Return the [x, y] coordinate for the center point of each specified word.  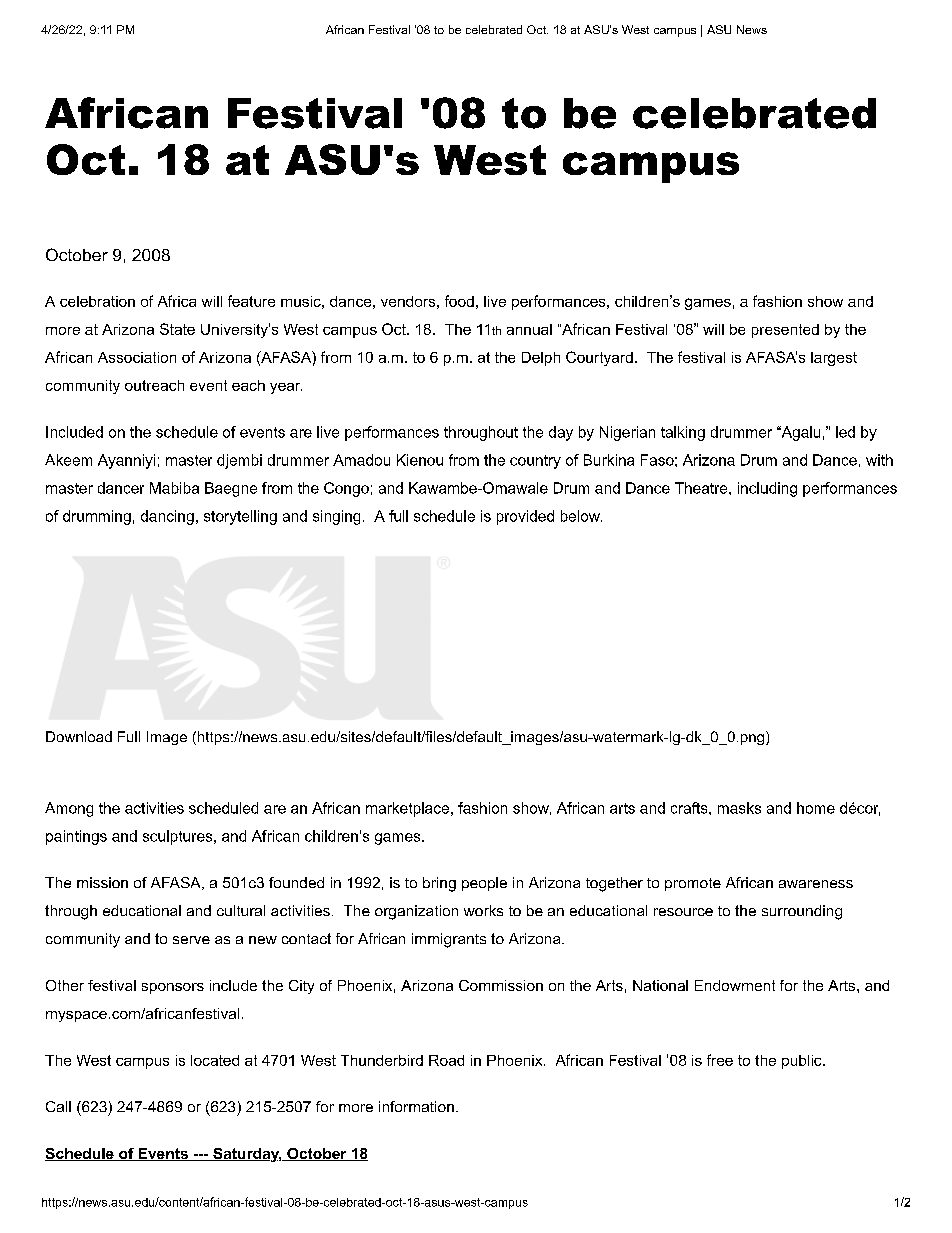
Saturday [246, 1155]
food [459, 301]
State [177, 329]
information [416, 1106]
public [803, 1062]
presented [785, 331]
